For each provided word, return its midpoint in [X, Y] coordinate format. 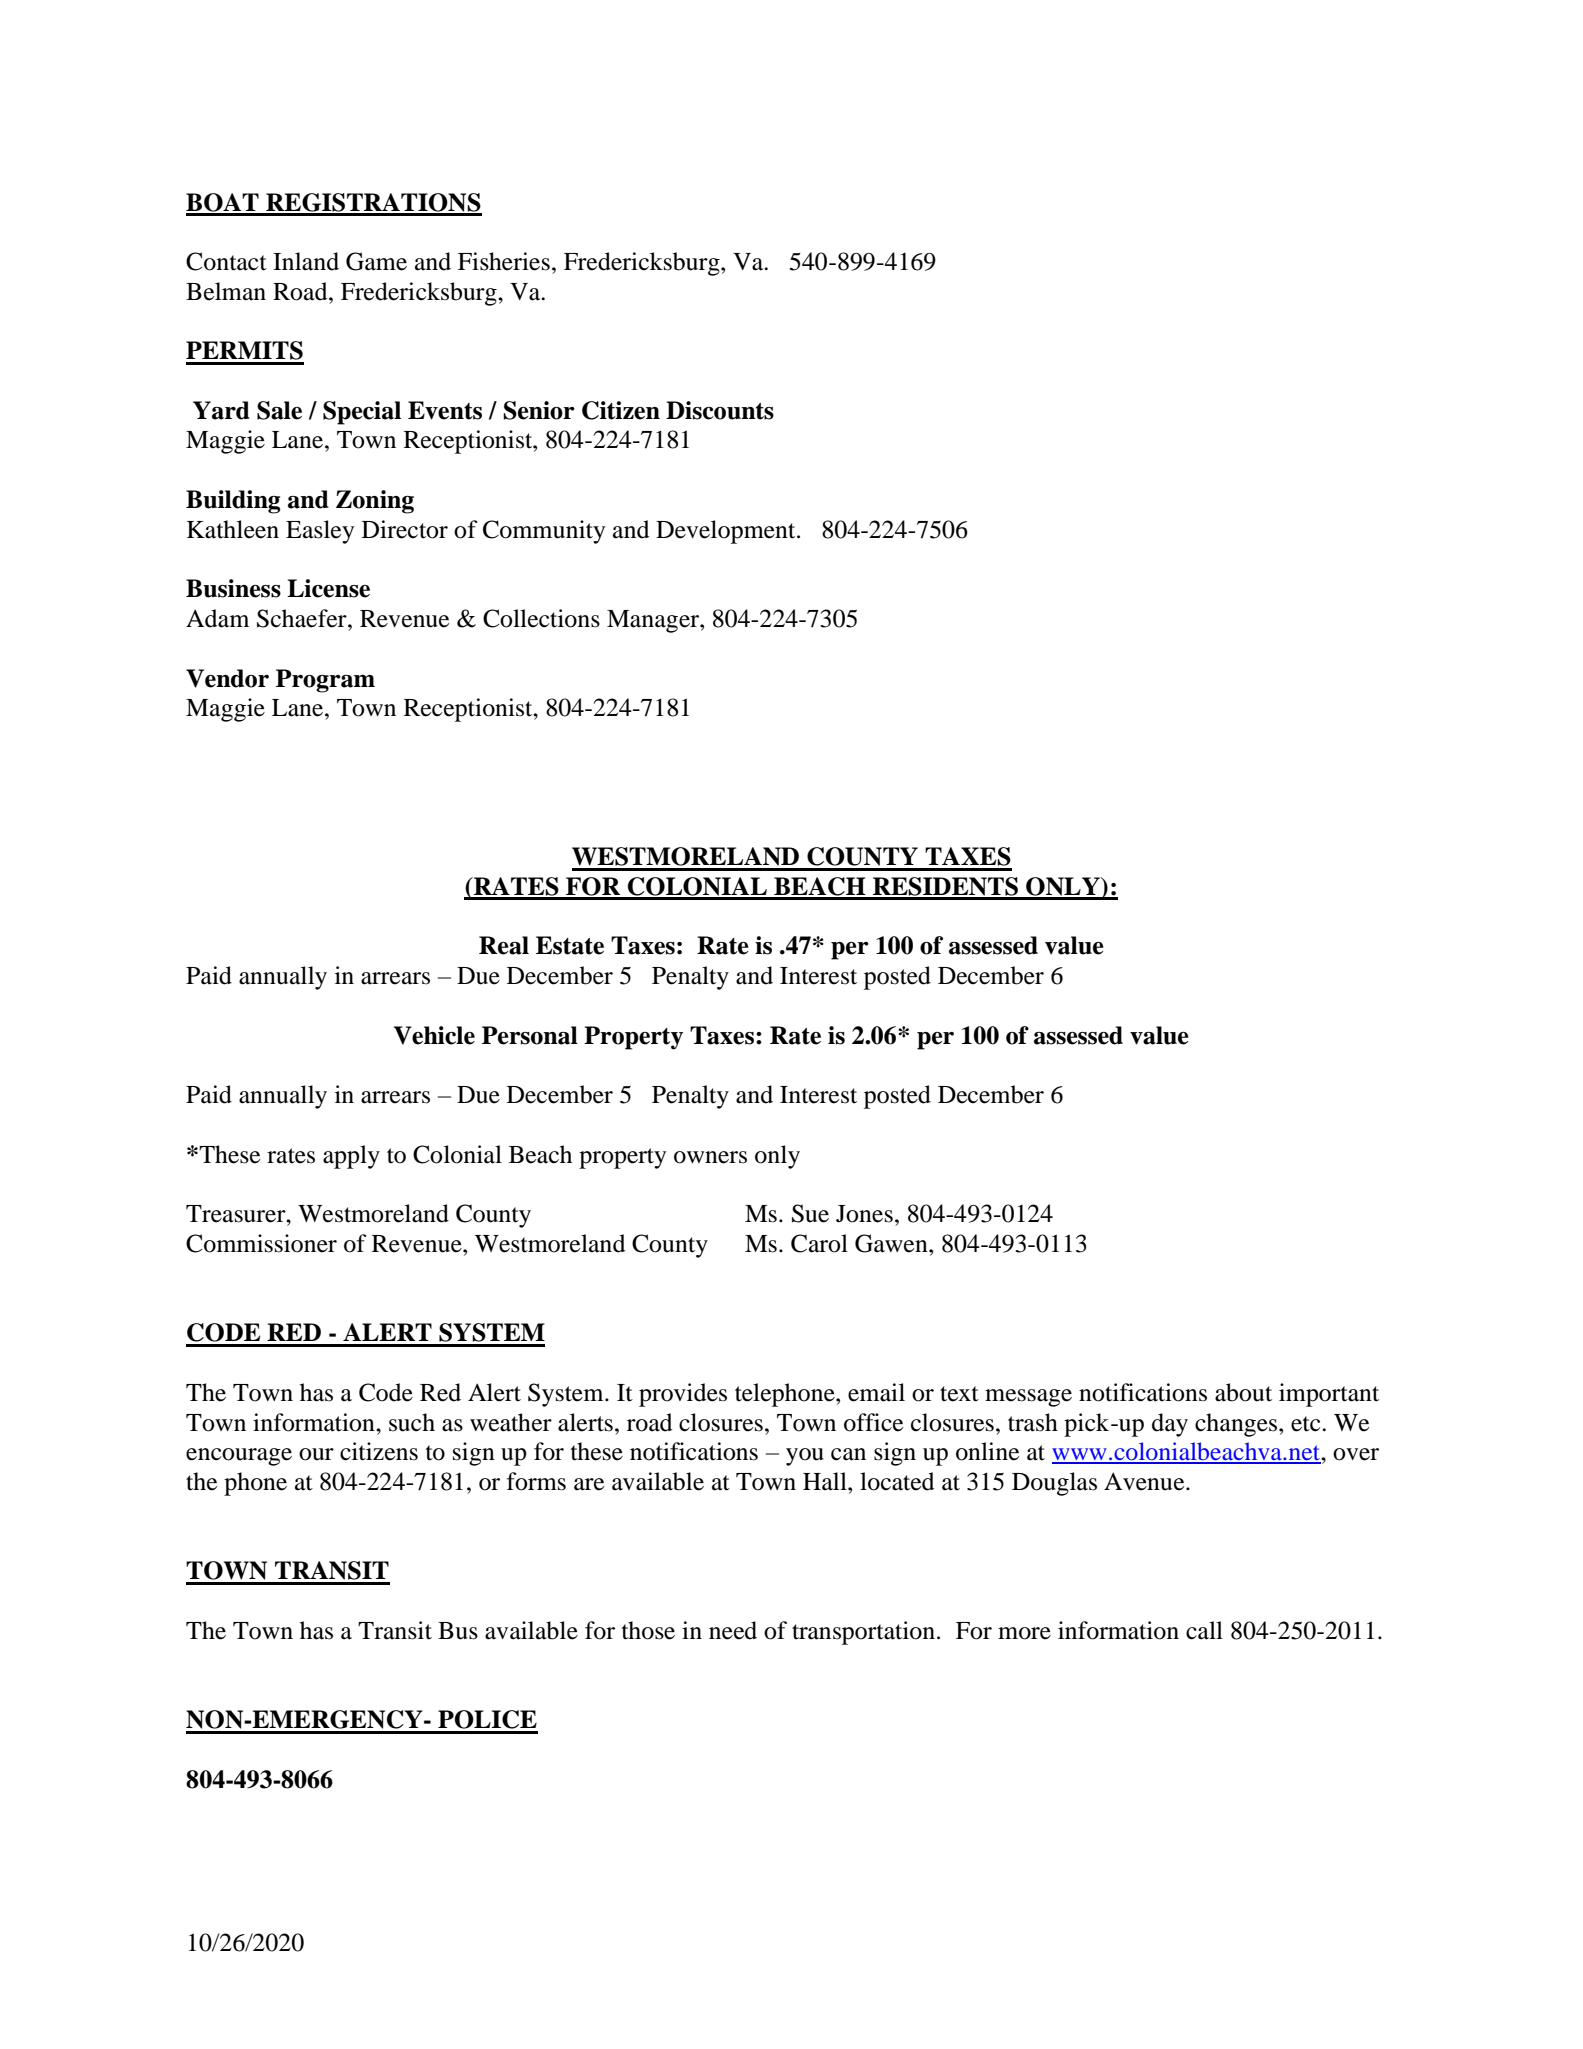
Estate [570, 945]
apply [351, 1157]
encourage [239, 1457]
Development [727, 532]
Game [376, 261]
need [733, 1630]
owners [710, 1157]
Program [325, 681]
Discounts [720, 410]
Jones [864, 1214]
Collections [541, 618]
